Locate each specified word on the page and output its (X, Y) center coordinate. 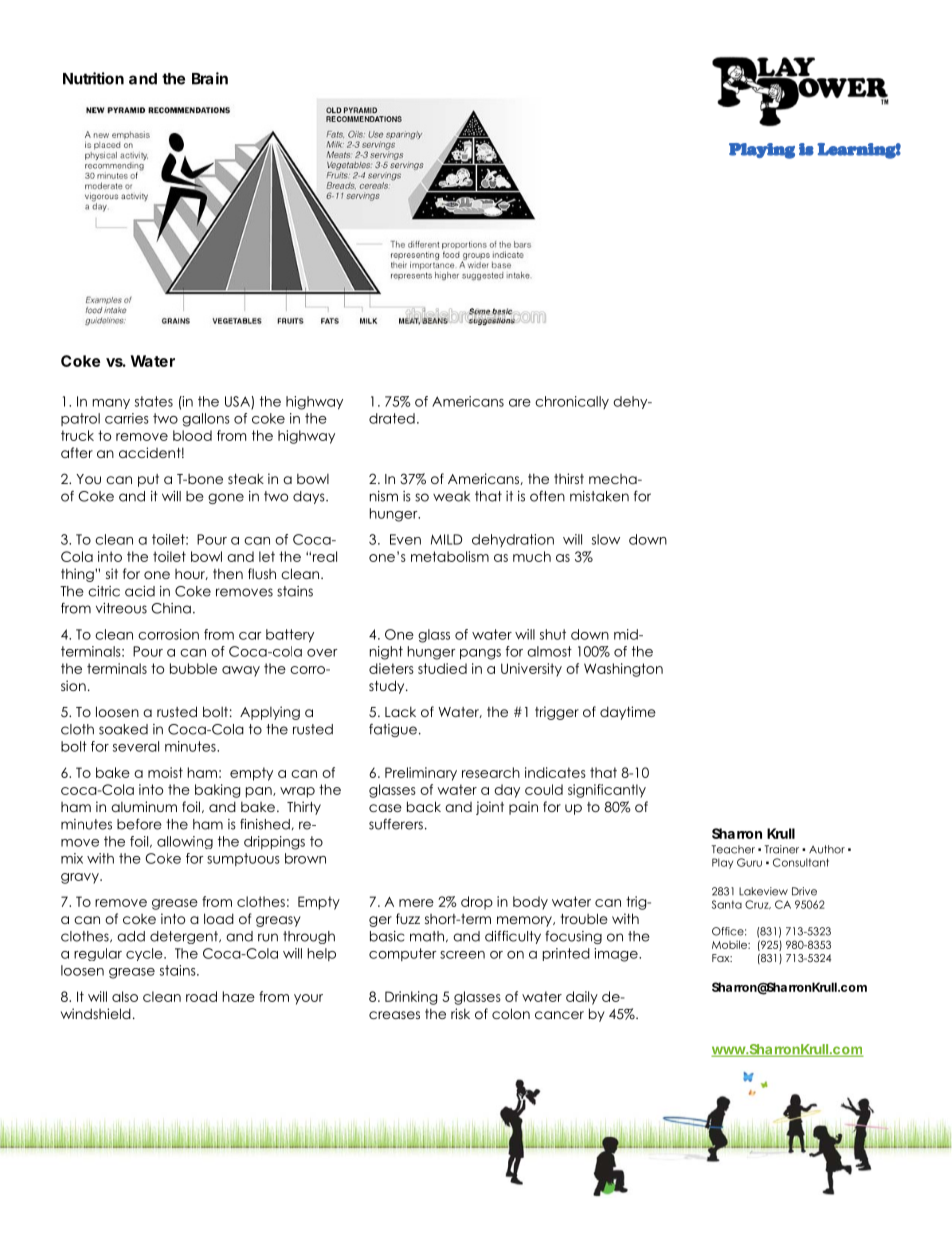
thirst (569, 478)
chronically (572, 402)
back (424, 806)
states (154, 401)
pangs (480, 654)
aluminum (144, 806)
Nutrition (93, 78)
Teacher (733, 849)
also (125, 996)
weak (451, 496)
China (171, 608)
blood (192, 435)
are (520, 403)
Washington (623, 670)
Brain (210, 78)
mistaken (599, 496)
